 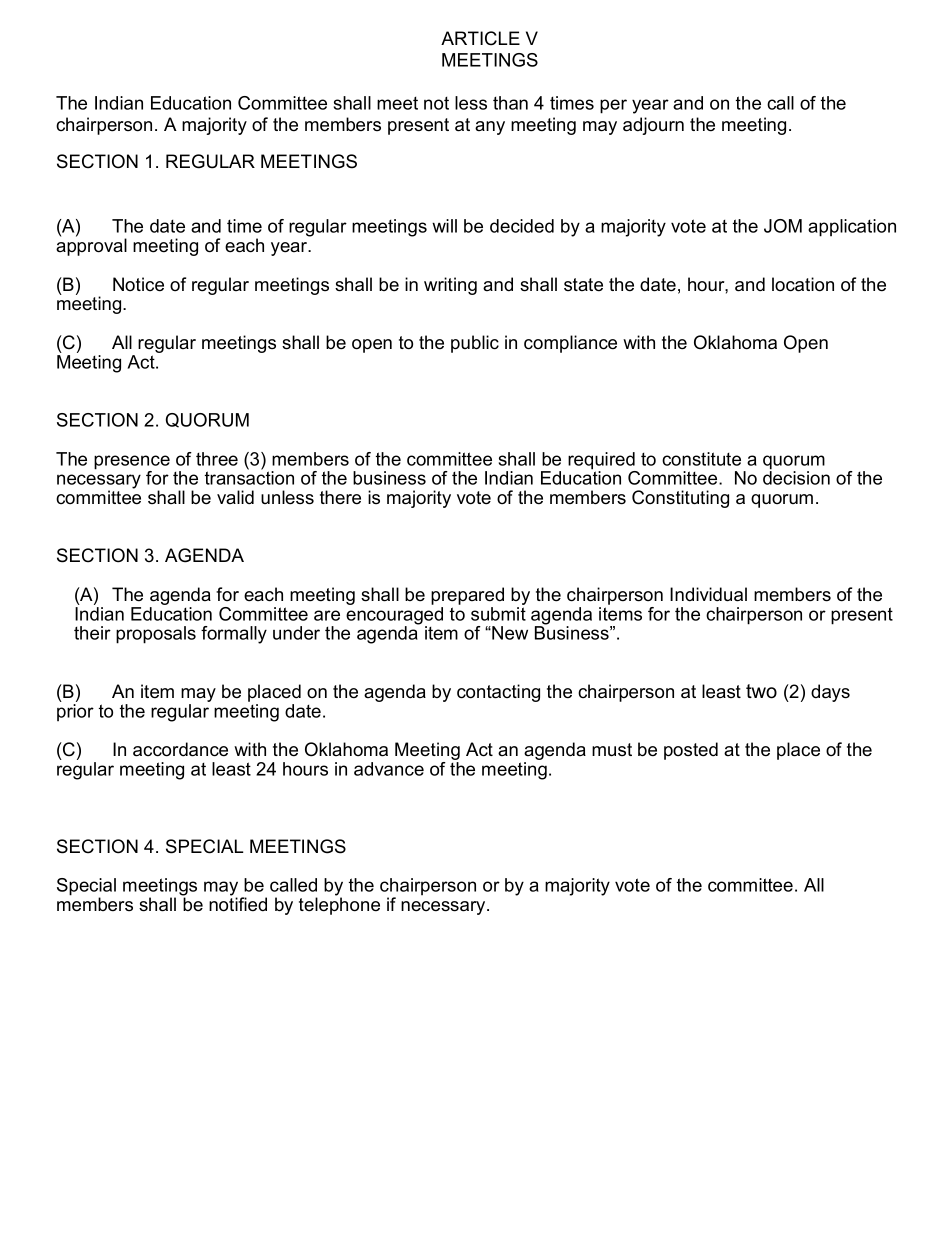 What do you see at coordinates (444, 226) in the image?
I see `will` at bounding box center [444, 226].
